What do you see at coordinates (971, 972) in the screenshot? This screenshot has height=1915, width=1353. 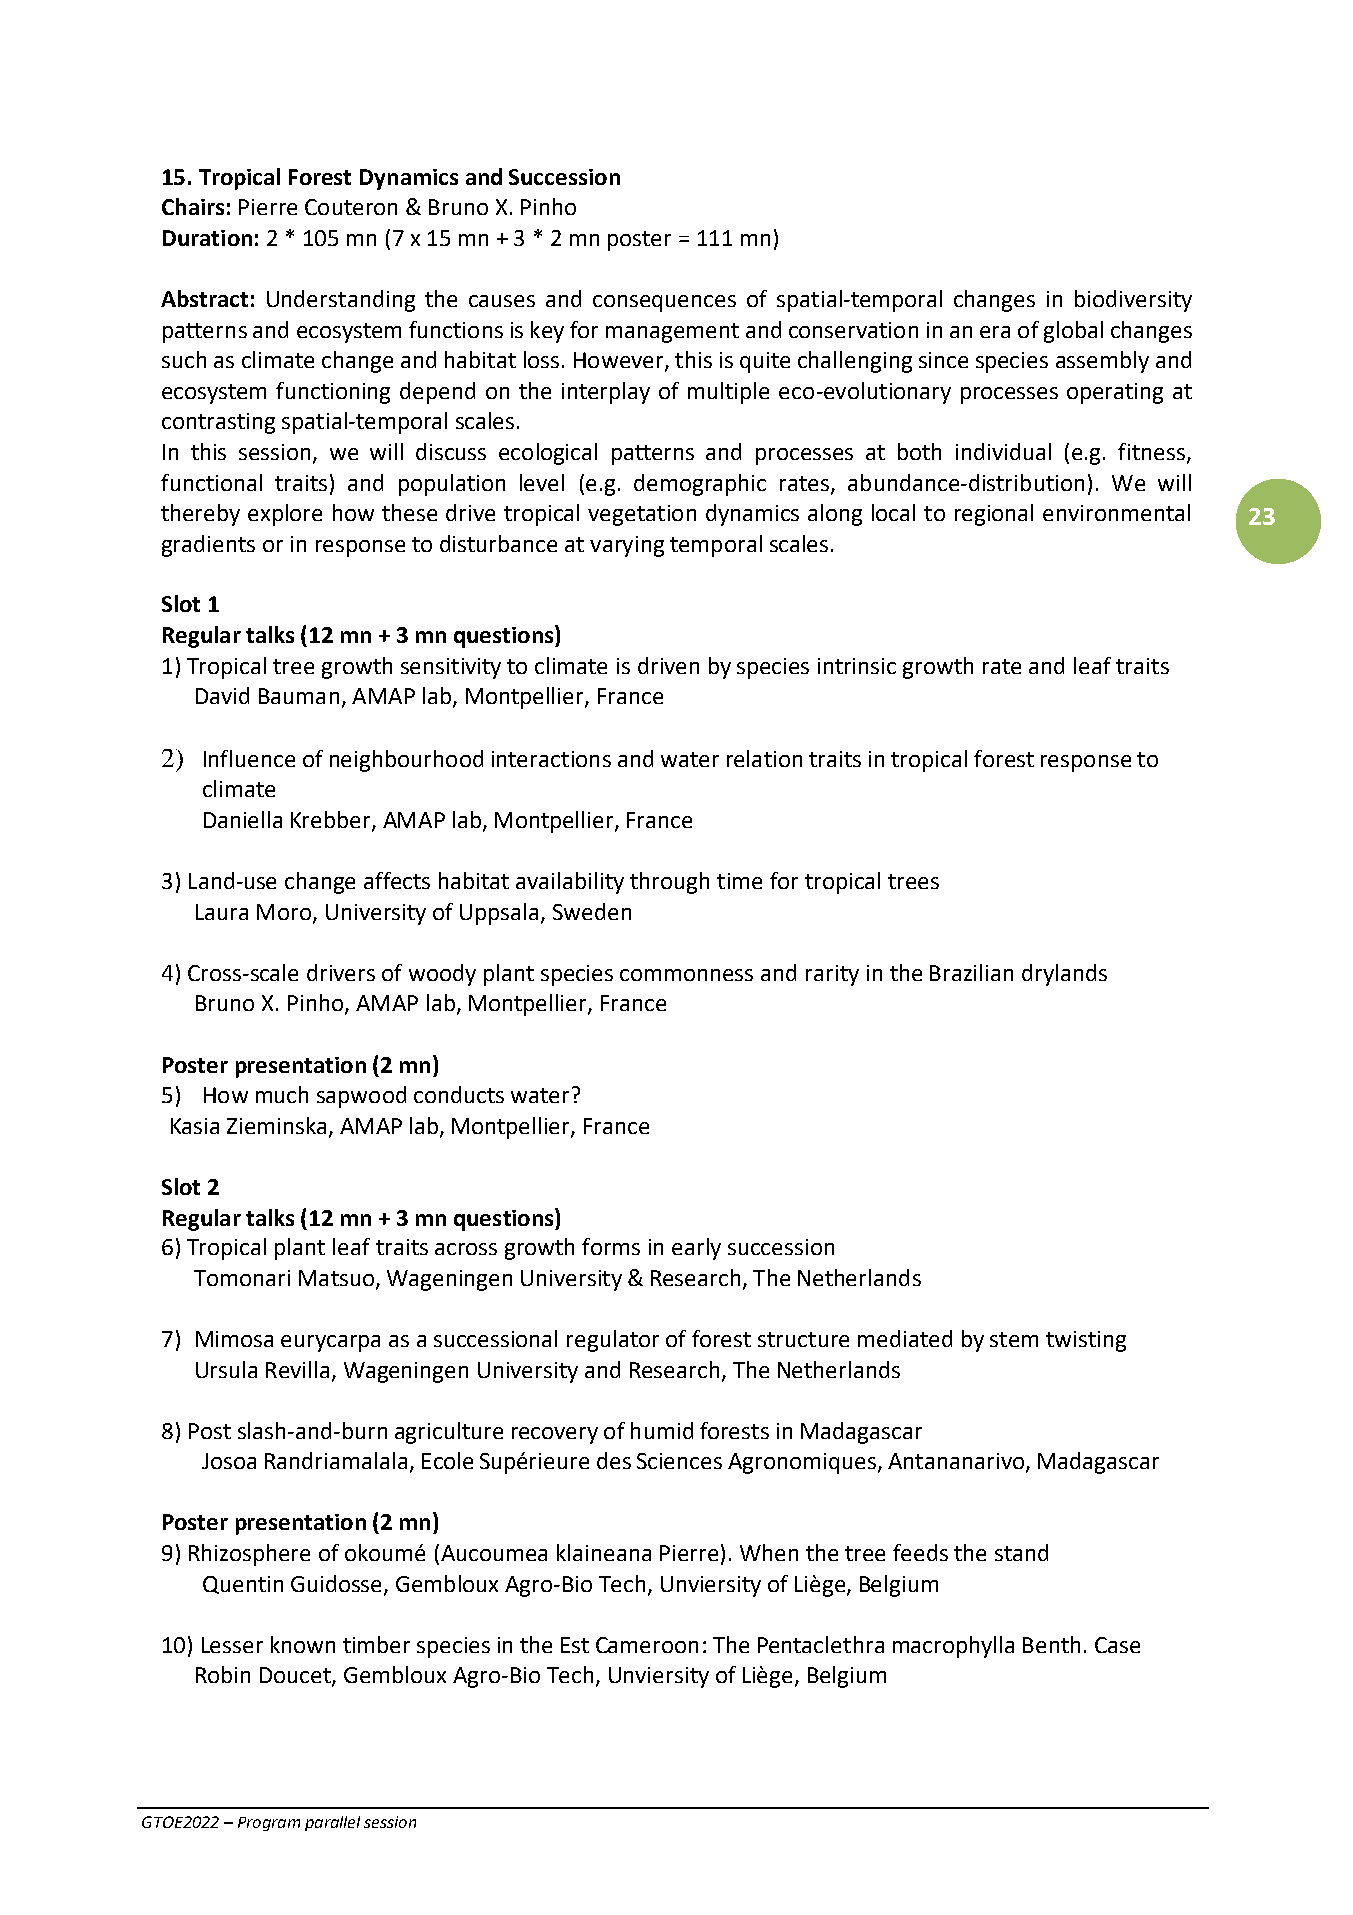 I see `Brazilian` at bounding box center [971, 972].
